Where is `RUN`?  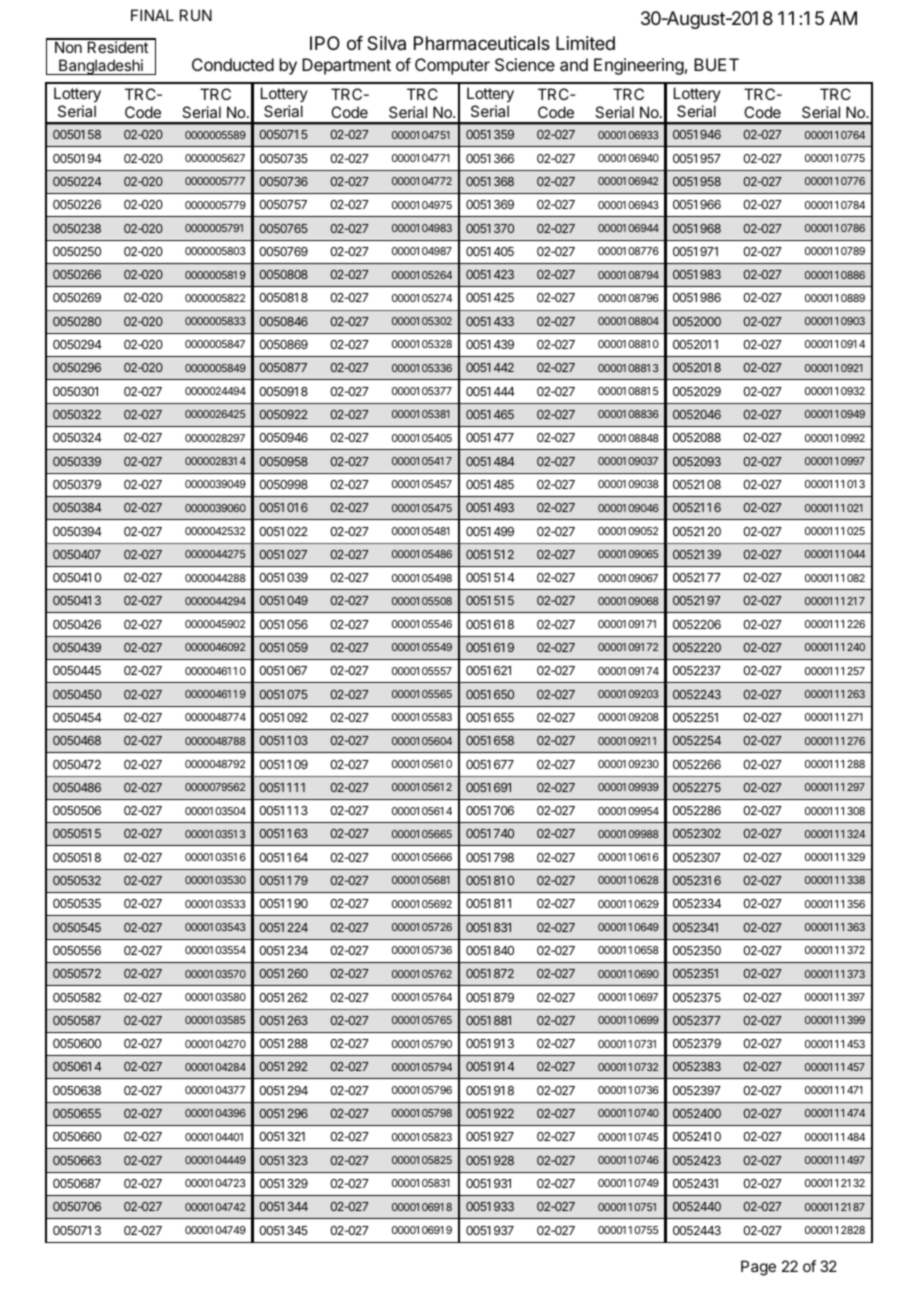
RUN is located at coordinates (196, 15).
